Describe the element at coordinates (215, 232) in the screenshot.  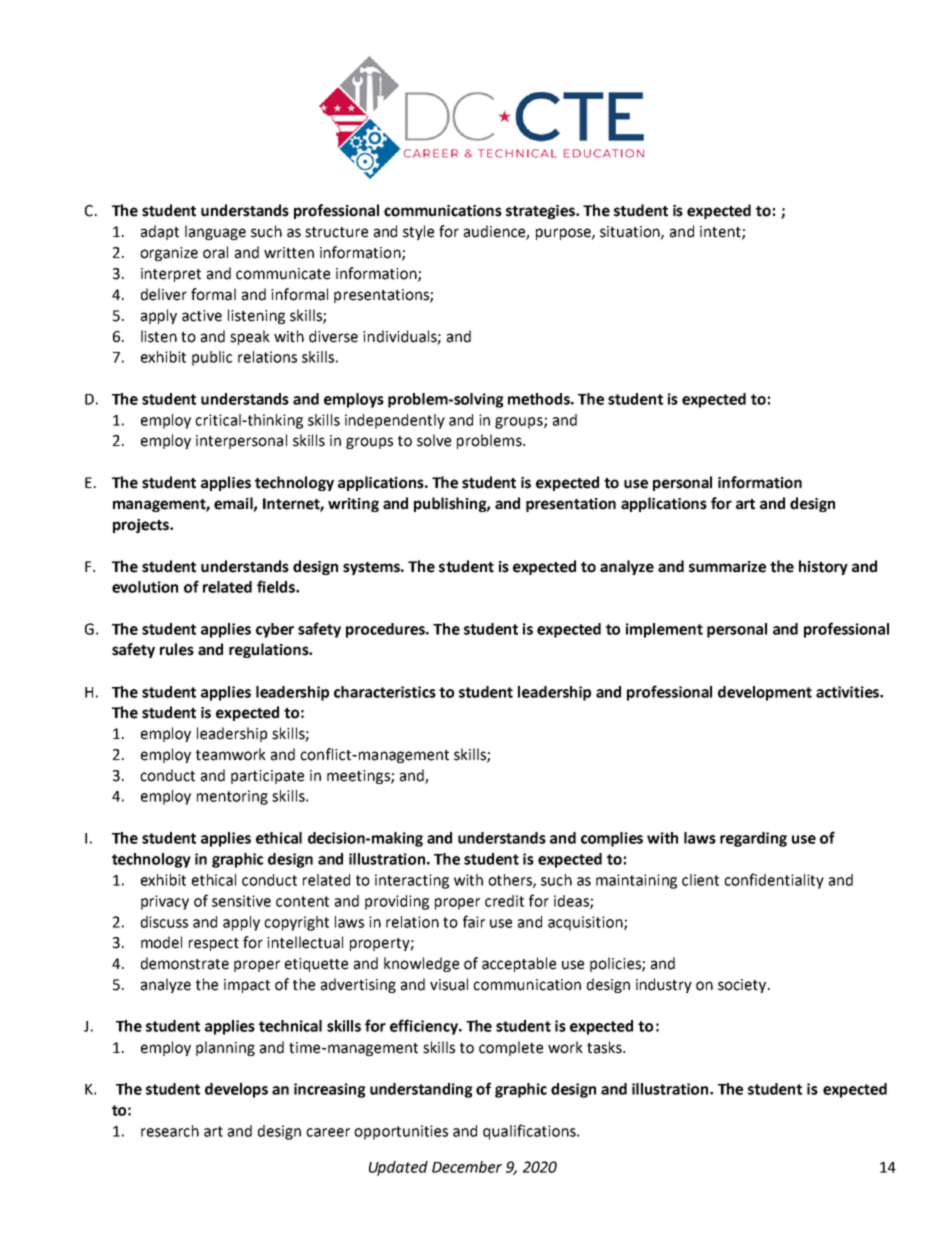
I see `language` at that location.
